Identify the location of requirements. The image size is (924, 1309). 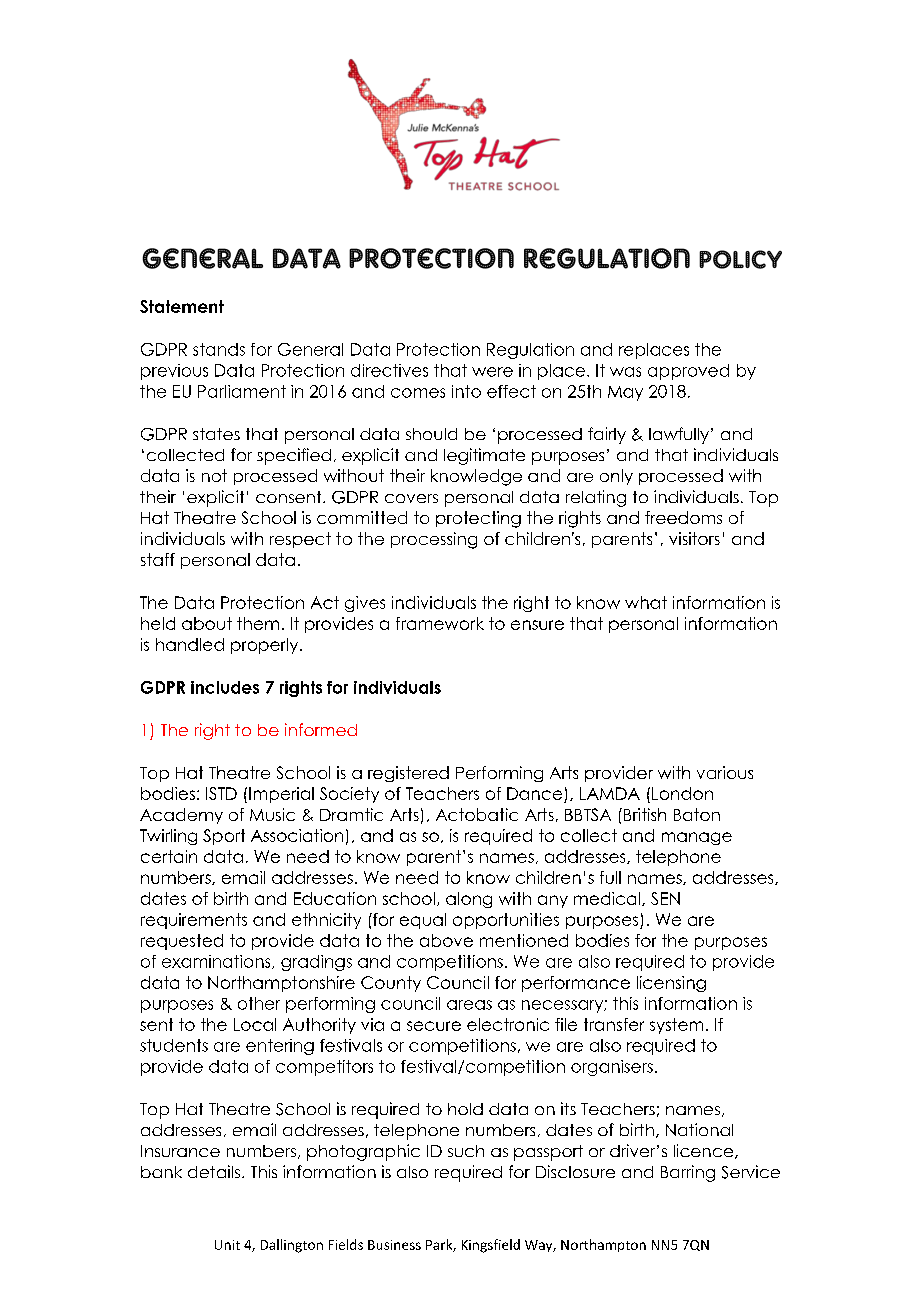
(194, 921).
